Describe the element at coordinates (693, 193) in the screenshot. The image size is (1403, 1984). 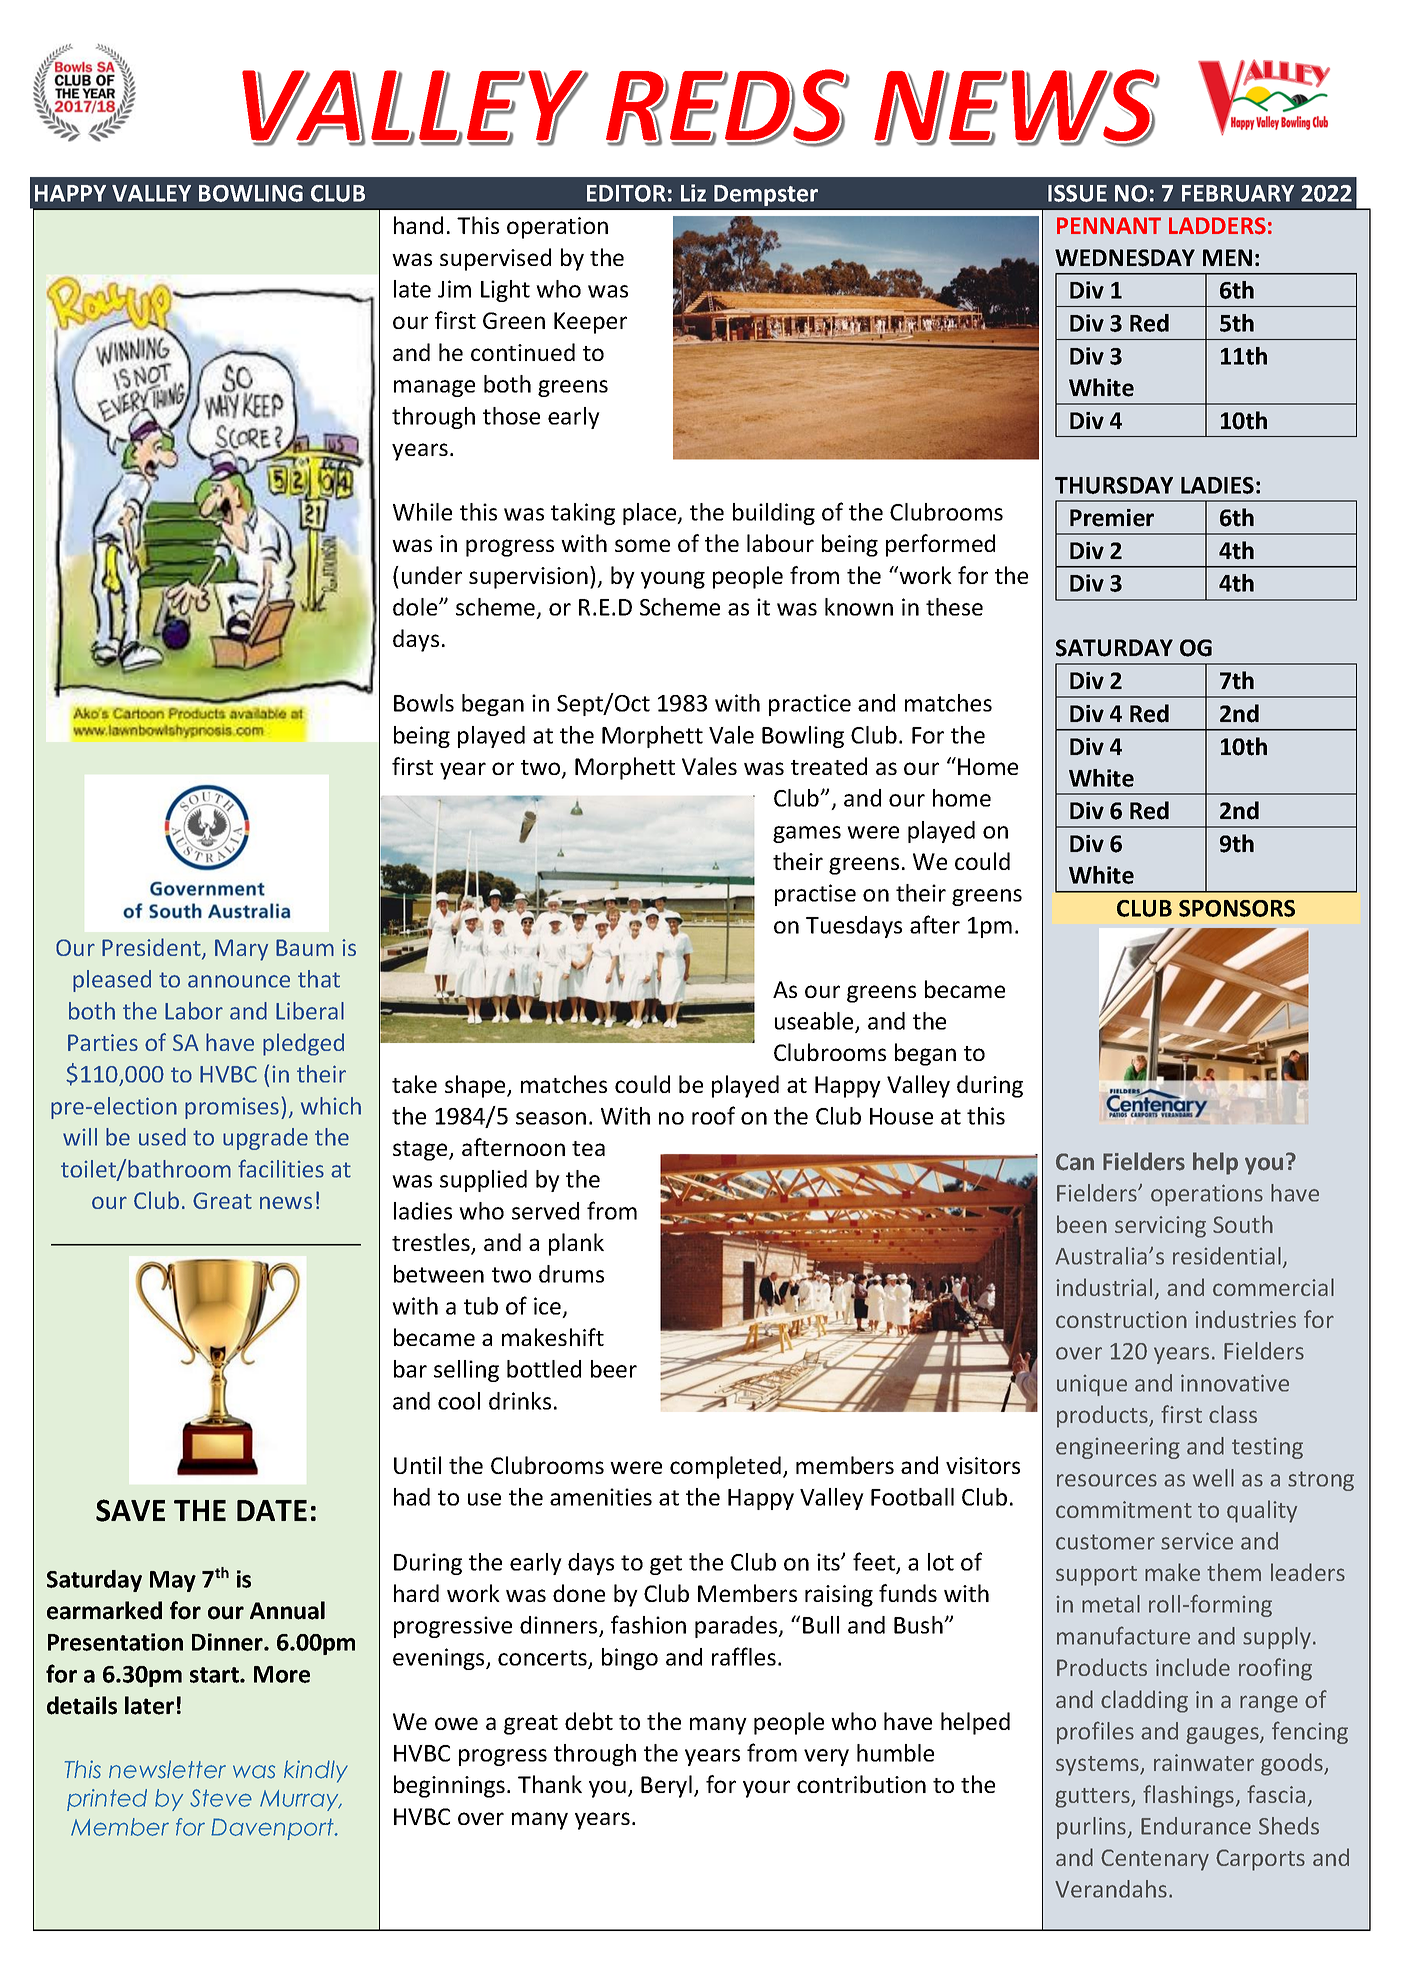
I see `Liz` at that location.
